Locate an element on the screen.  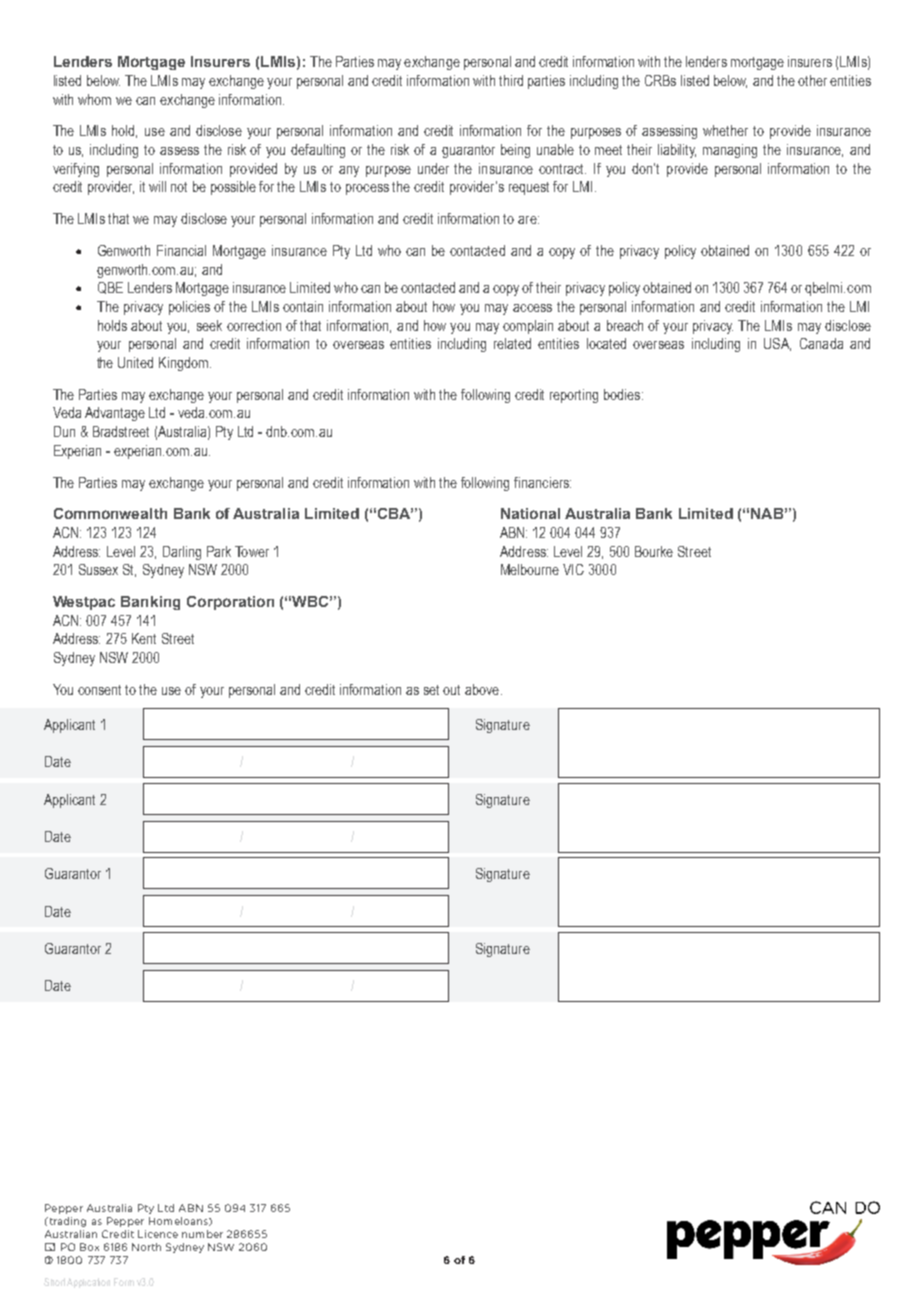
whom is located at coordinates (94, 99).
